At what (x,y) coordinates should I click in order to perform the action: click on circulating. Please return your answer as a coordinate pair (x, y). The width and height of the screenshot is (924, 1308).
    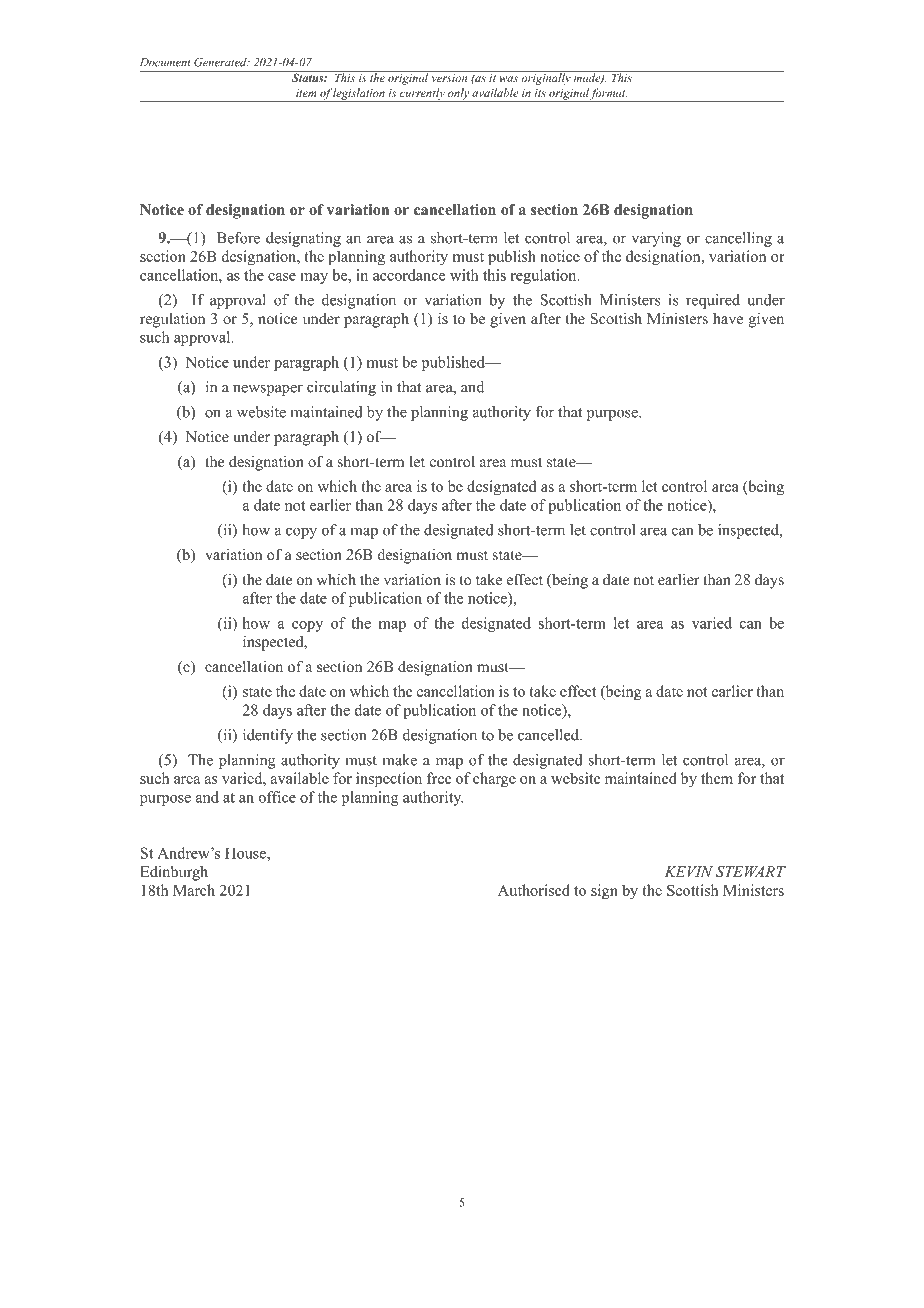
    Looking at the image, I should click on (341, 388).
